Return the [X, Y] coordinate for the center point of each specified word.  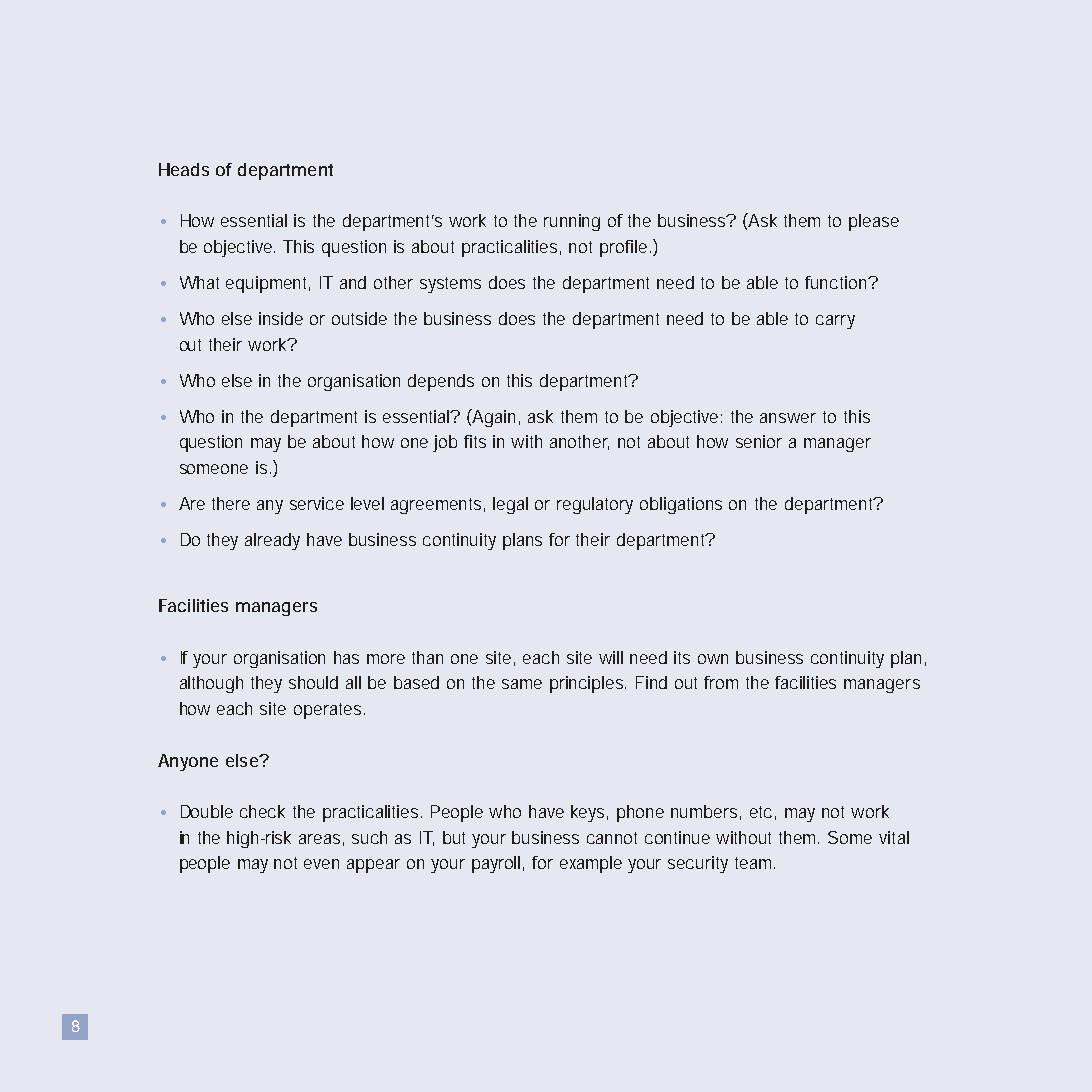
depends [441, 382]
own [713, 659]
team [755, 863]
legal [510, 505]
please [874, 222]
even [321, 864]
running [572, 222]
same [522, 684]
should [313, 682]
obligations [681, 505]
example [591, 864]
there [231, 503]
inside [281, 318]
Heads [184, 169]
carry [835, 322]
